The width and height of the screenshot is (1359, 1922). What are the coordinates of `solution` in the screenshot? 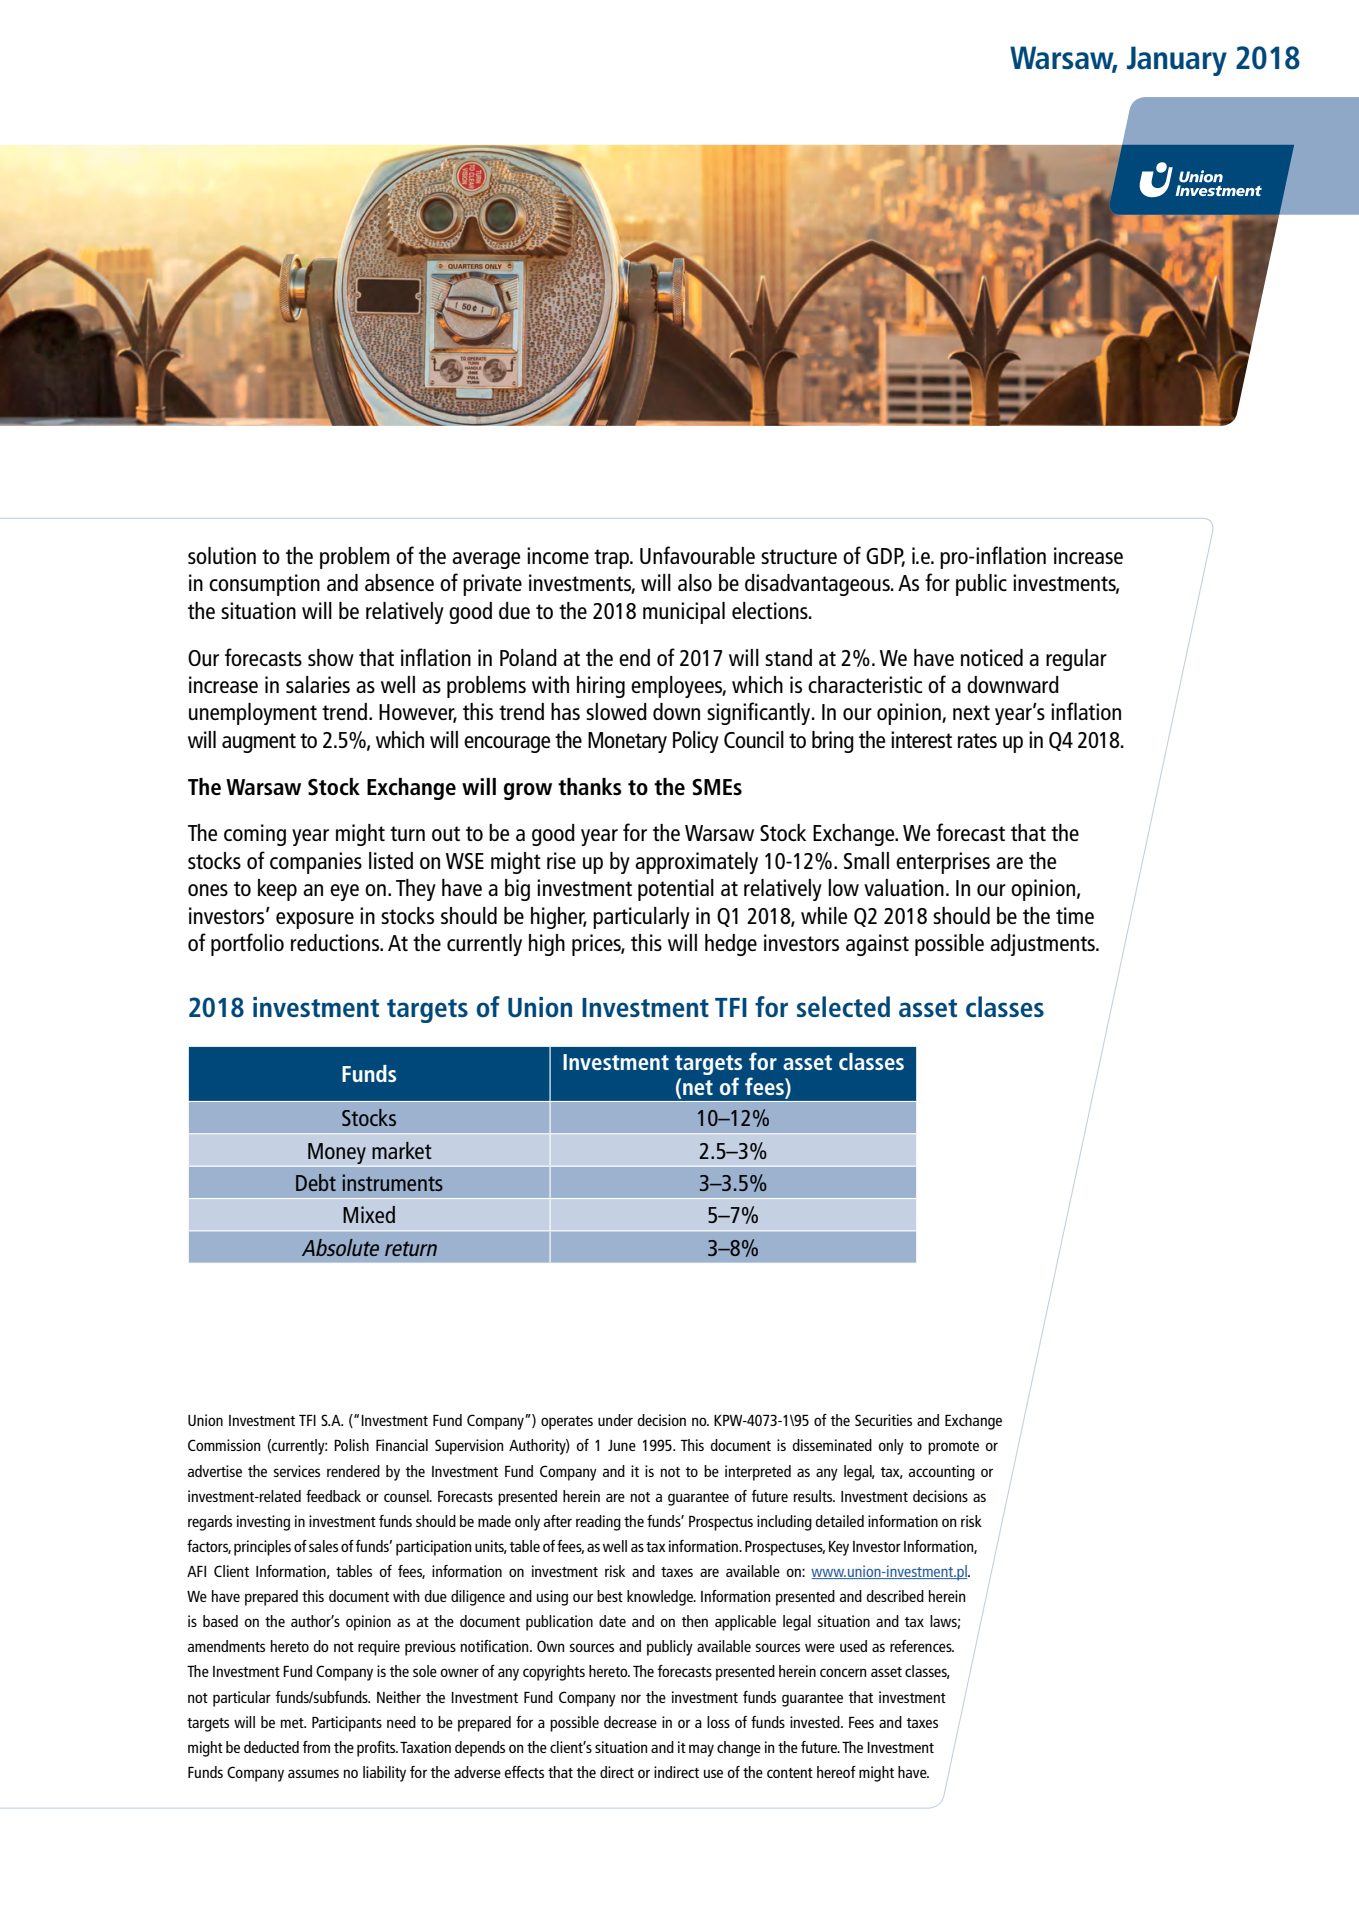 It's located at (222, 555).
